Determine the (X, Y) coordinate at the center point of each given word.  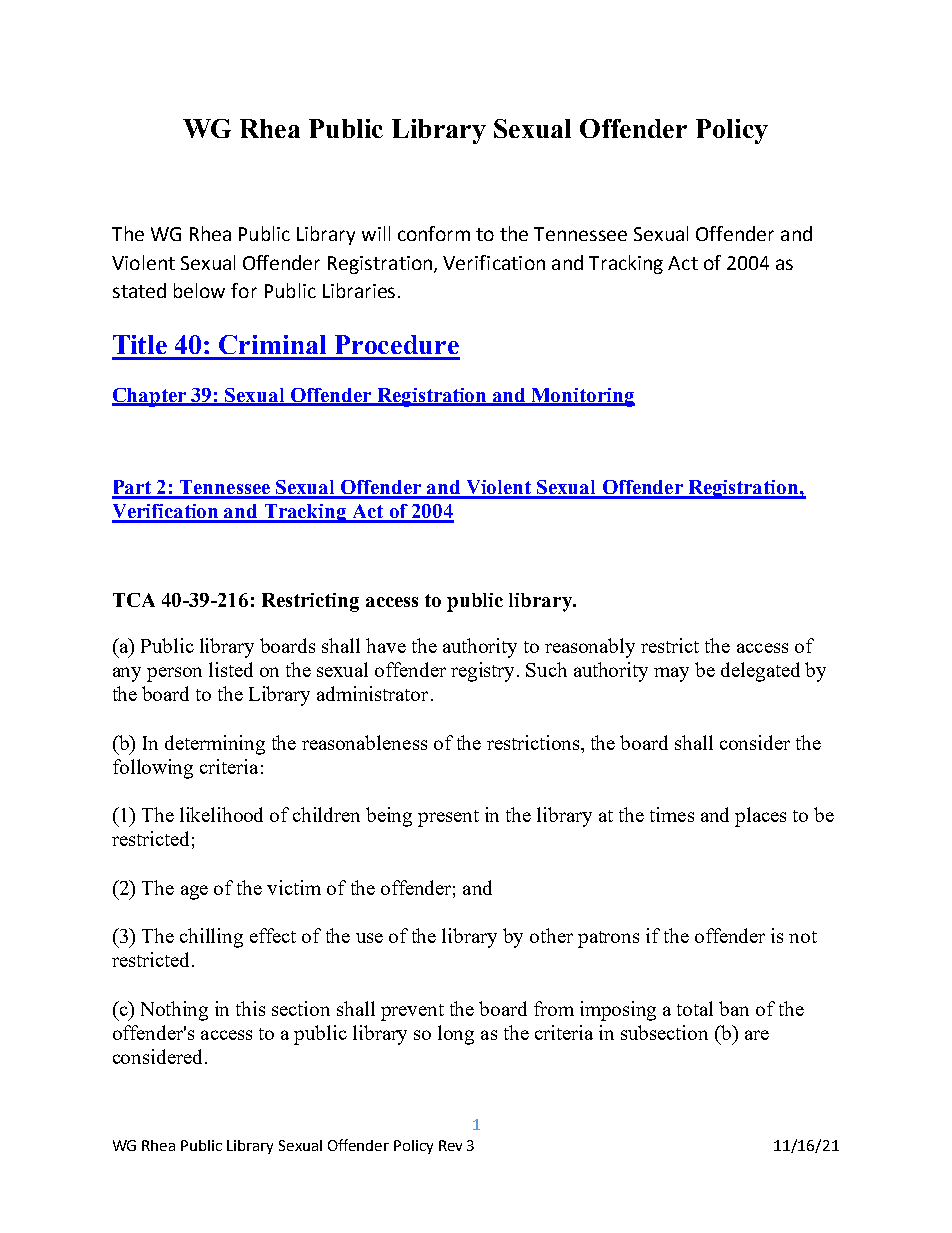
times (672, 814)
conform (434, 233)
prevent (412, 1012)
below (199, 290)
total (695, 1008)
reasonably (590, 648)
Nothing (174, 1011)
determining (215, 745)
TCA (134, 600)
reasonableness (364, 742)
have (386, 645)
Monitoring (582, 397)
